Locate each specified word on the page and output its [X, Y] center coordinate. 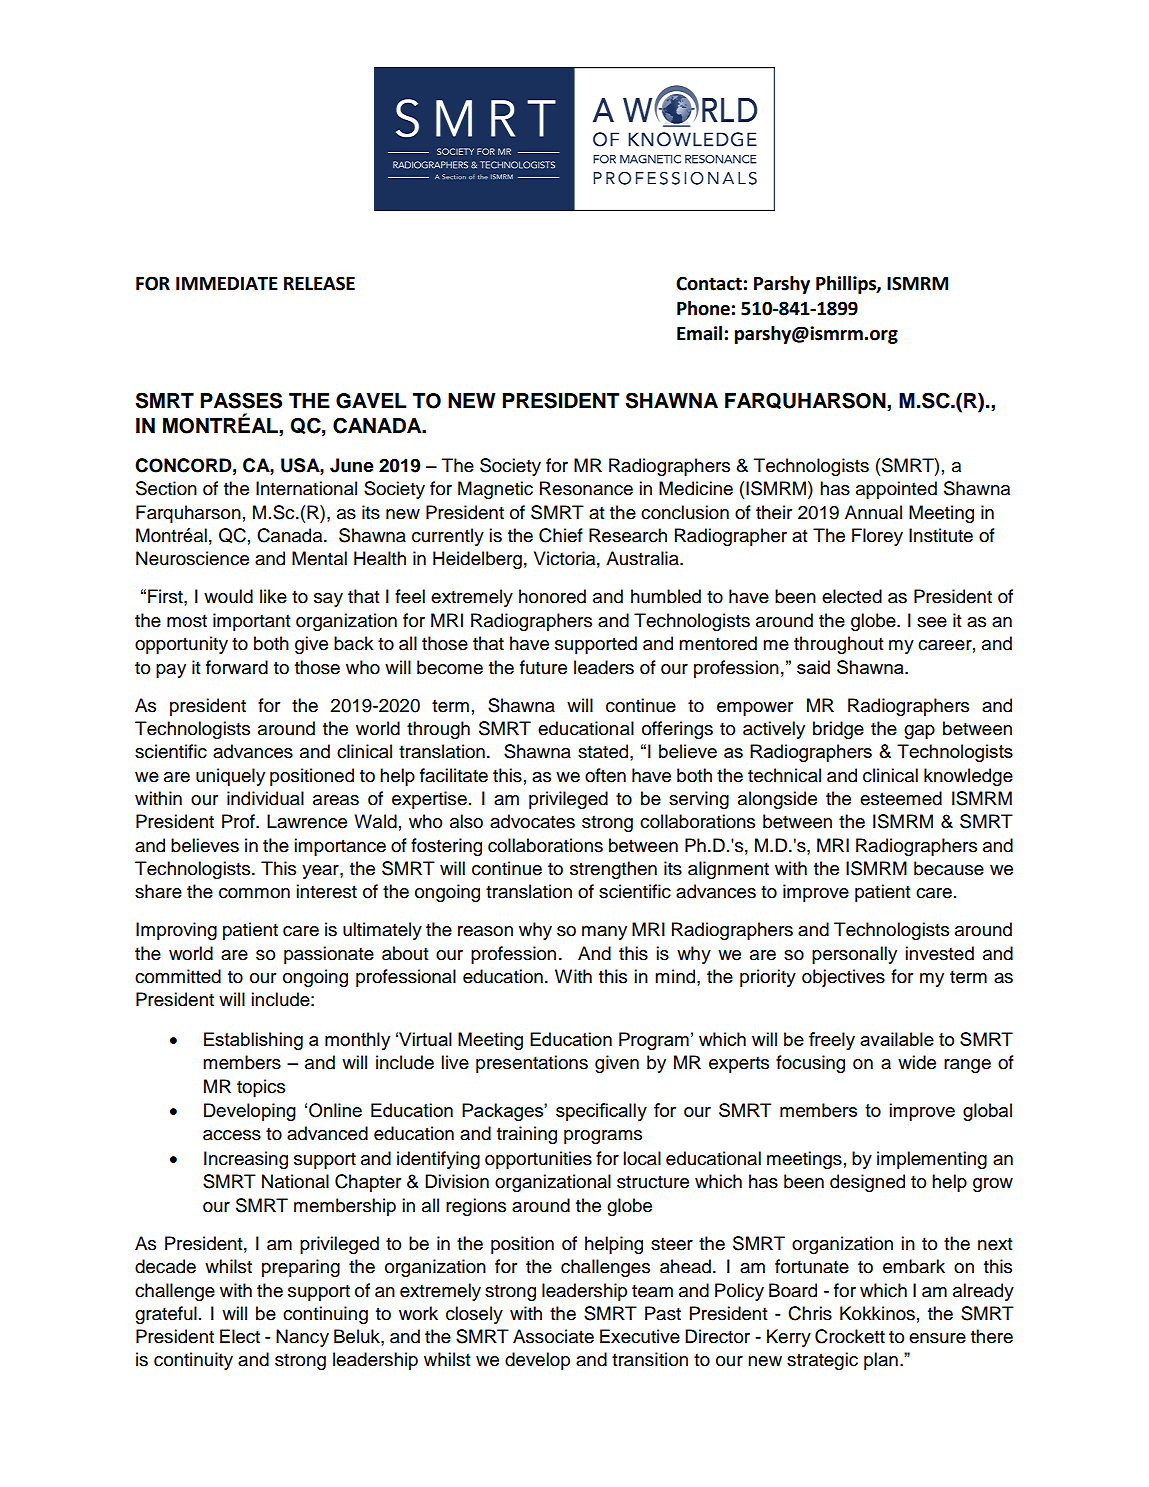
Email [699, 333]
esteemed [901, 798]
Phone [703, 308]
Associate [553, 1336]
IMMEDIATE [227, 283]
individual [265, 798]
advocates [532, 821]
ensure [937, 1338]
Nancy [302, 1338]
